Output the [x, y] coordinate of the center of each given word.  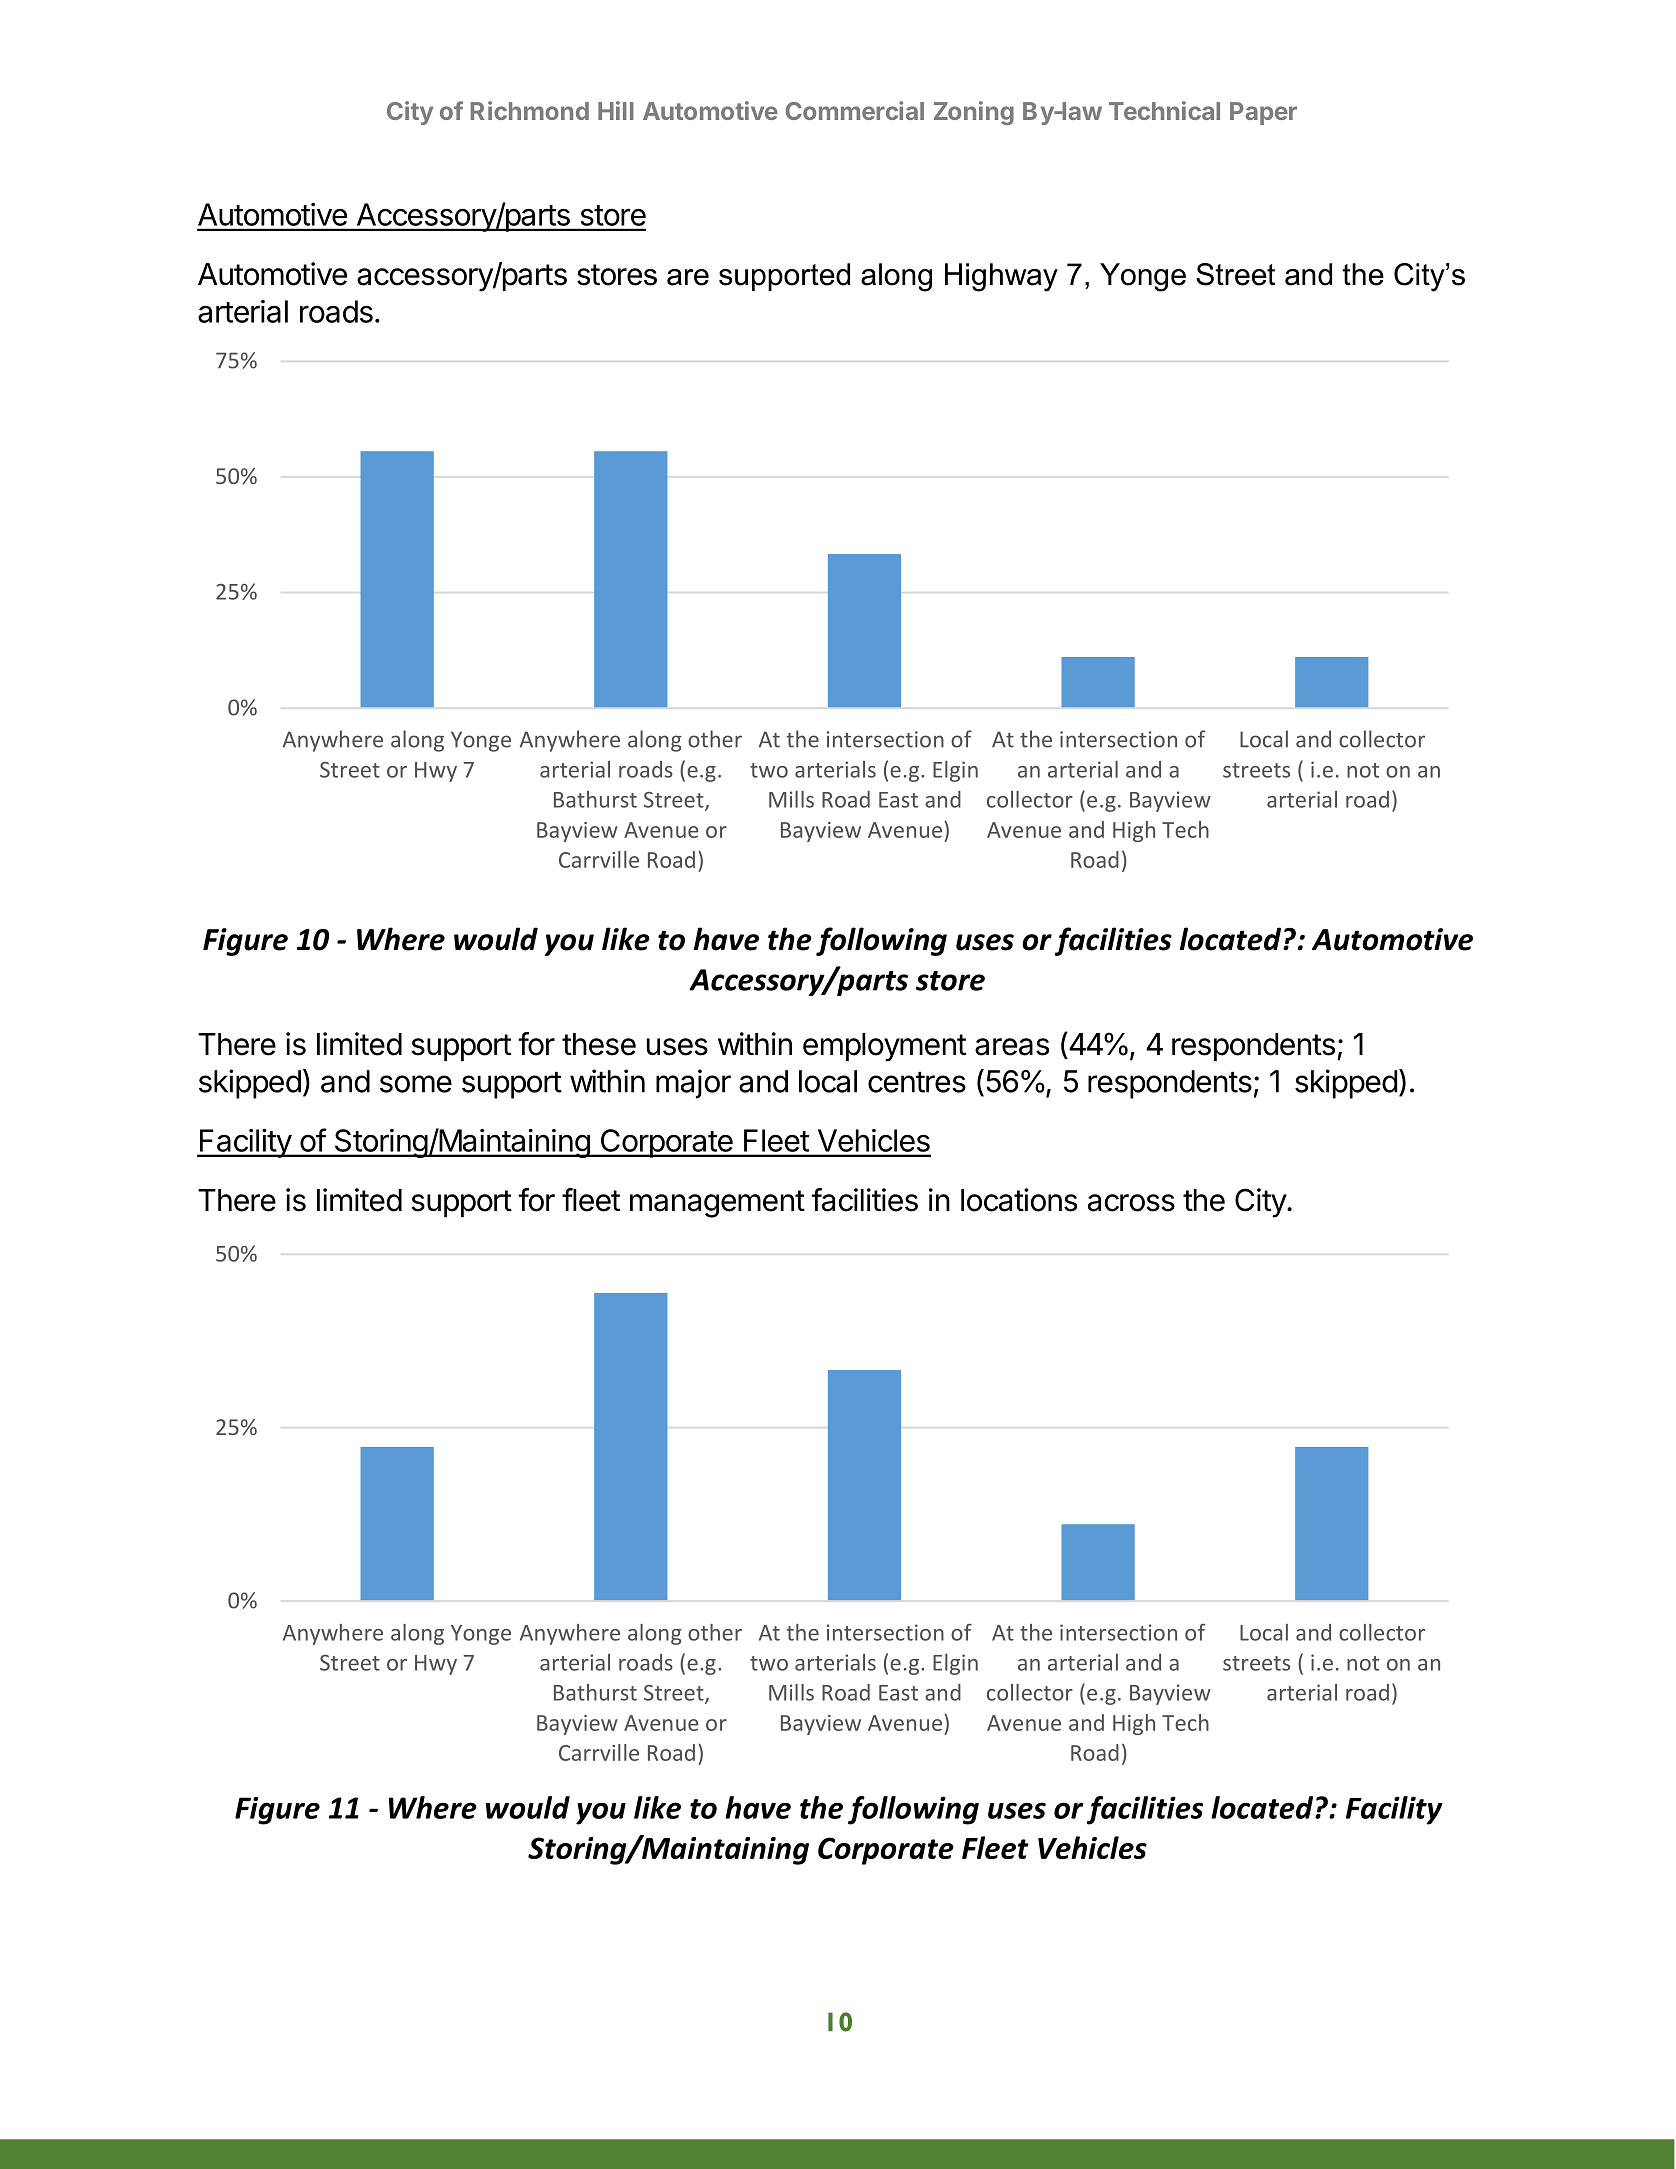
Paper [1263, 113]
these [599, 1044]
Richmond [530, 110]
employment [884, 1047]
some [416, 1084]
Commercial [855, 110]
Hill [616, 110]
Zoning [974, 113]
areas [1012, 1047]
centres [917, 1082]
